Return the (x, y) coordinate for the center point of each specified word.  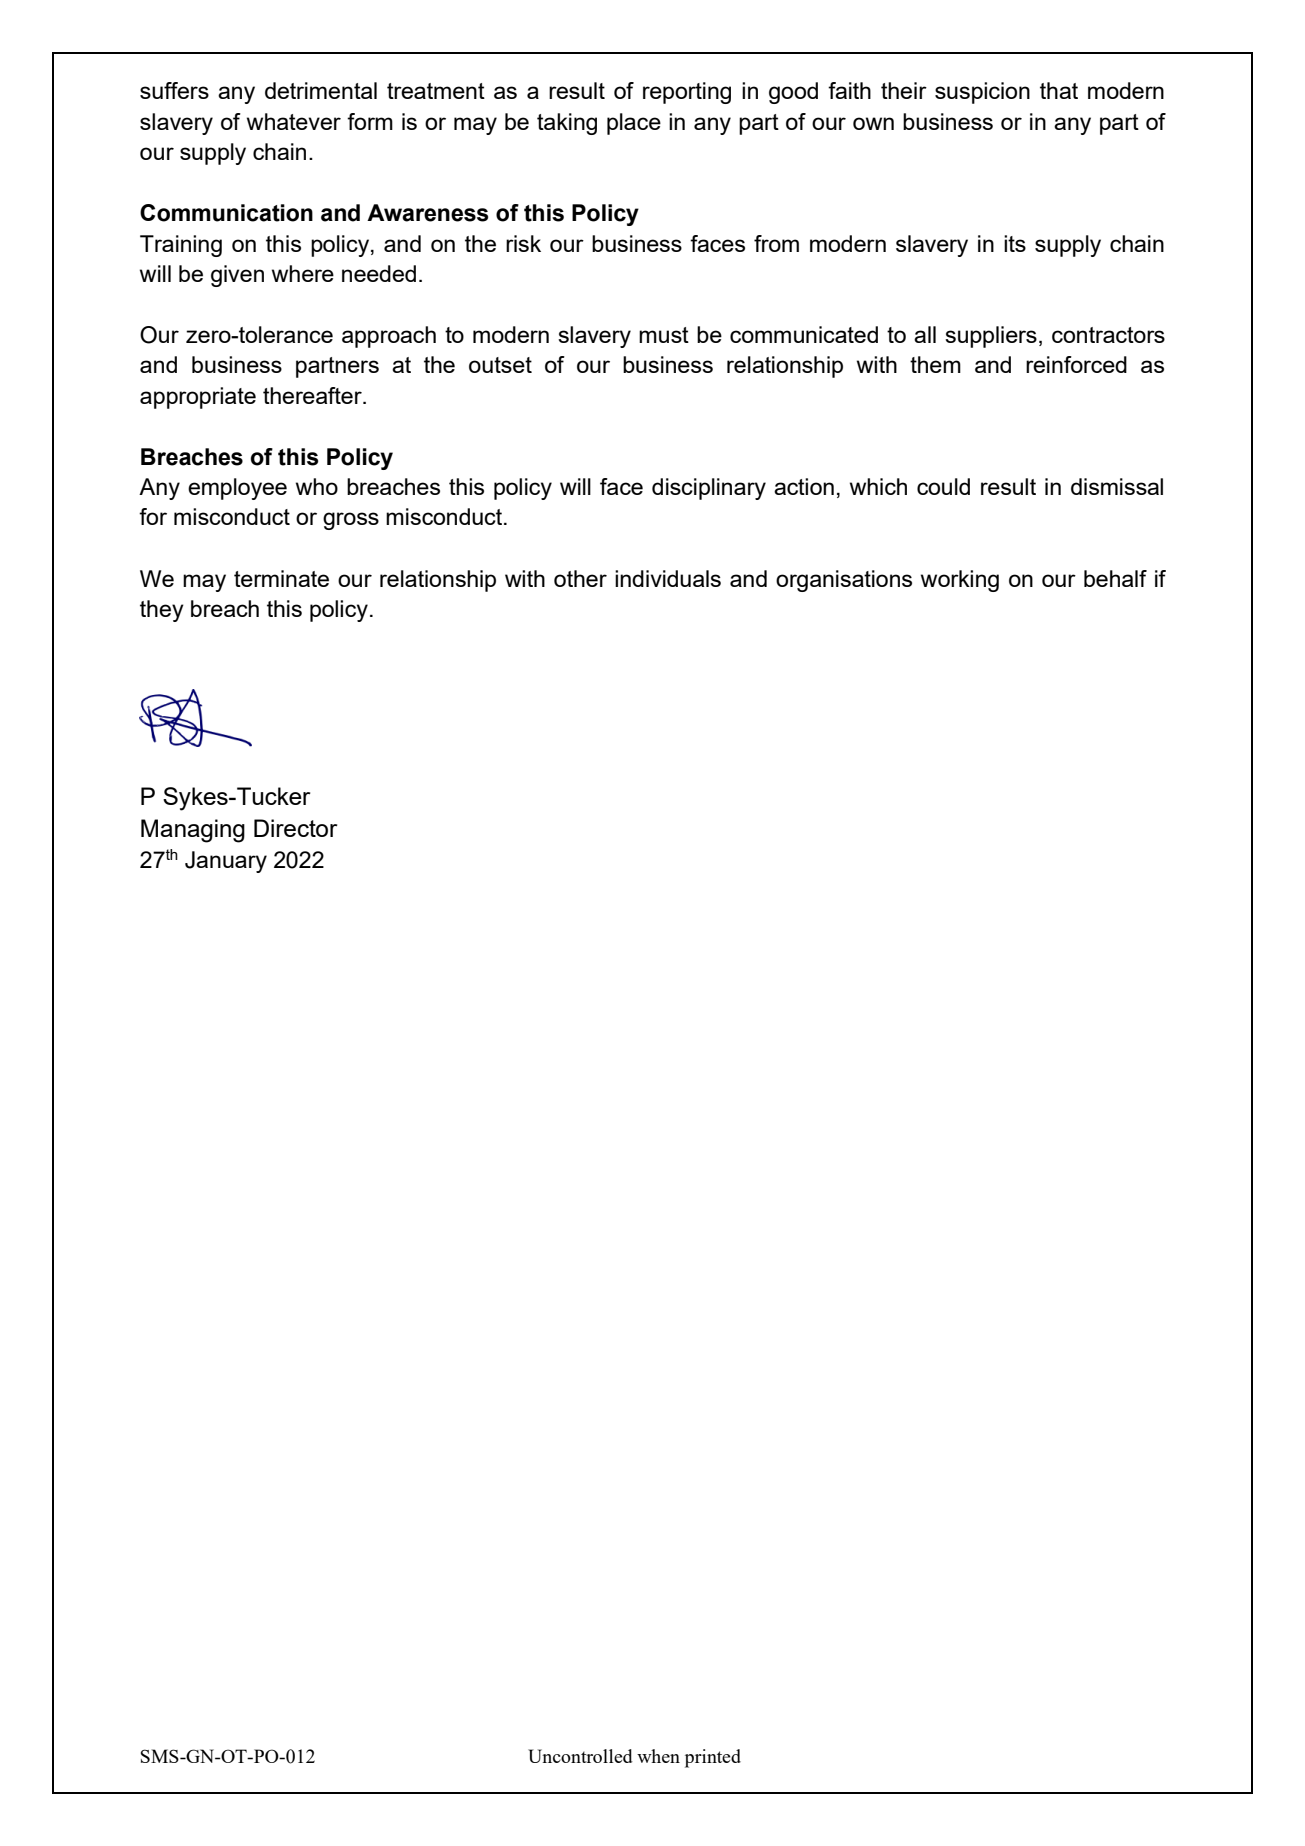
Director (295, 828)
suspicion (982, 93)
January (226, 862)
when (658, 1756)
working (960, 581)
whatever (294, 121)
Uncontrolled (580, 1756)
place (634, 124)
